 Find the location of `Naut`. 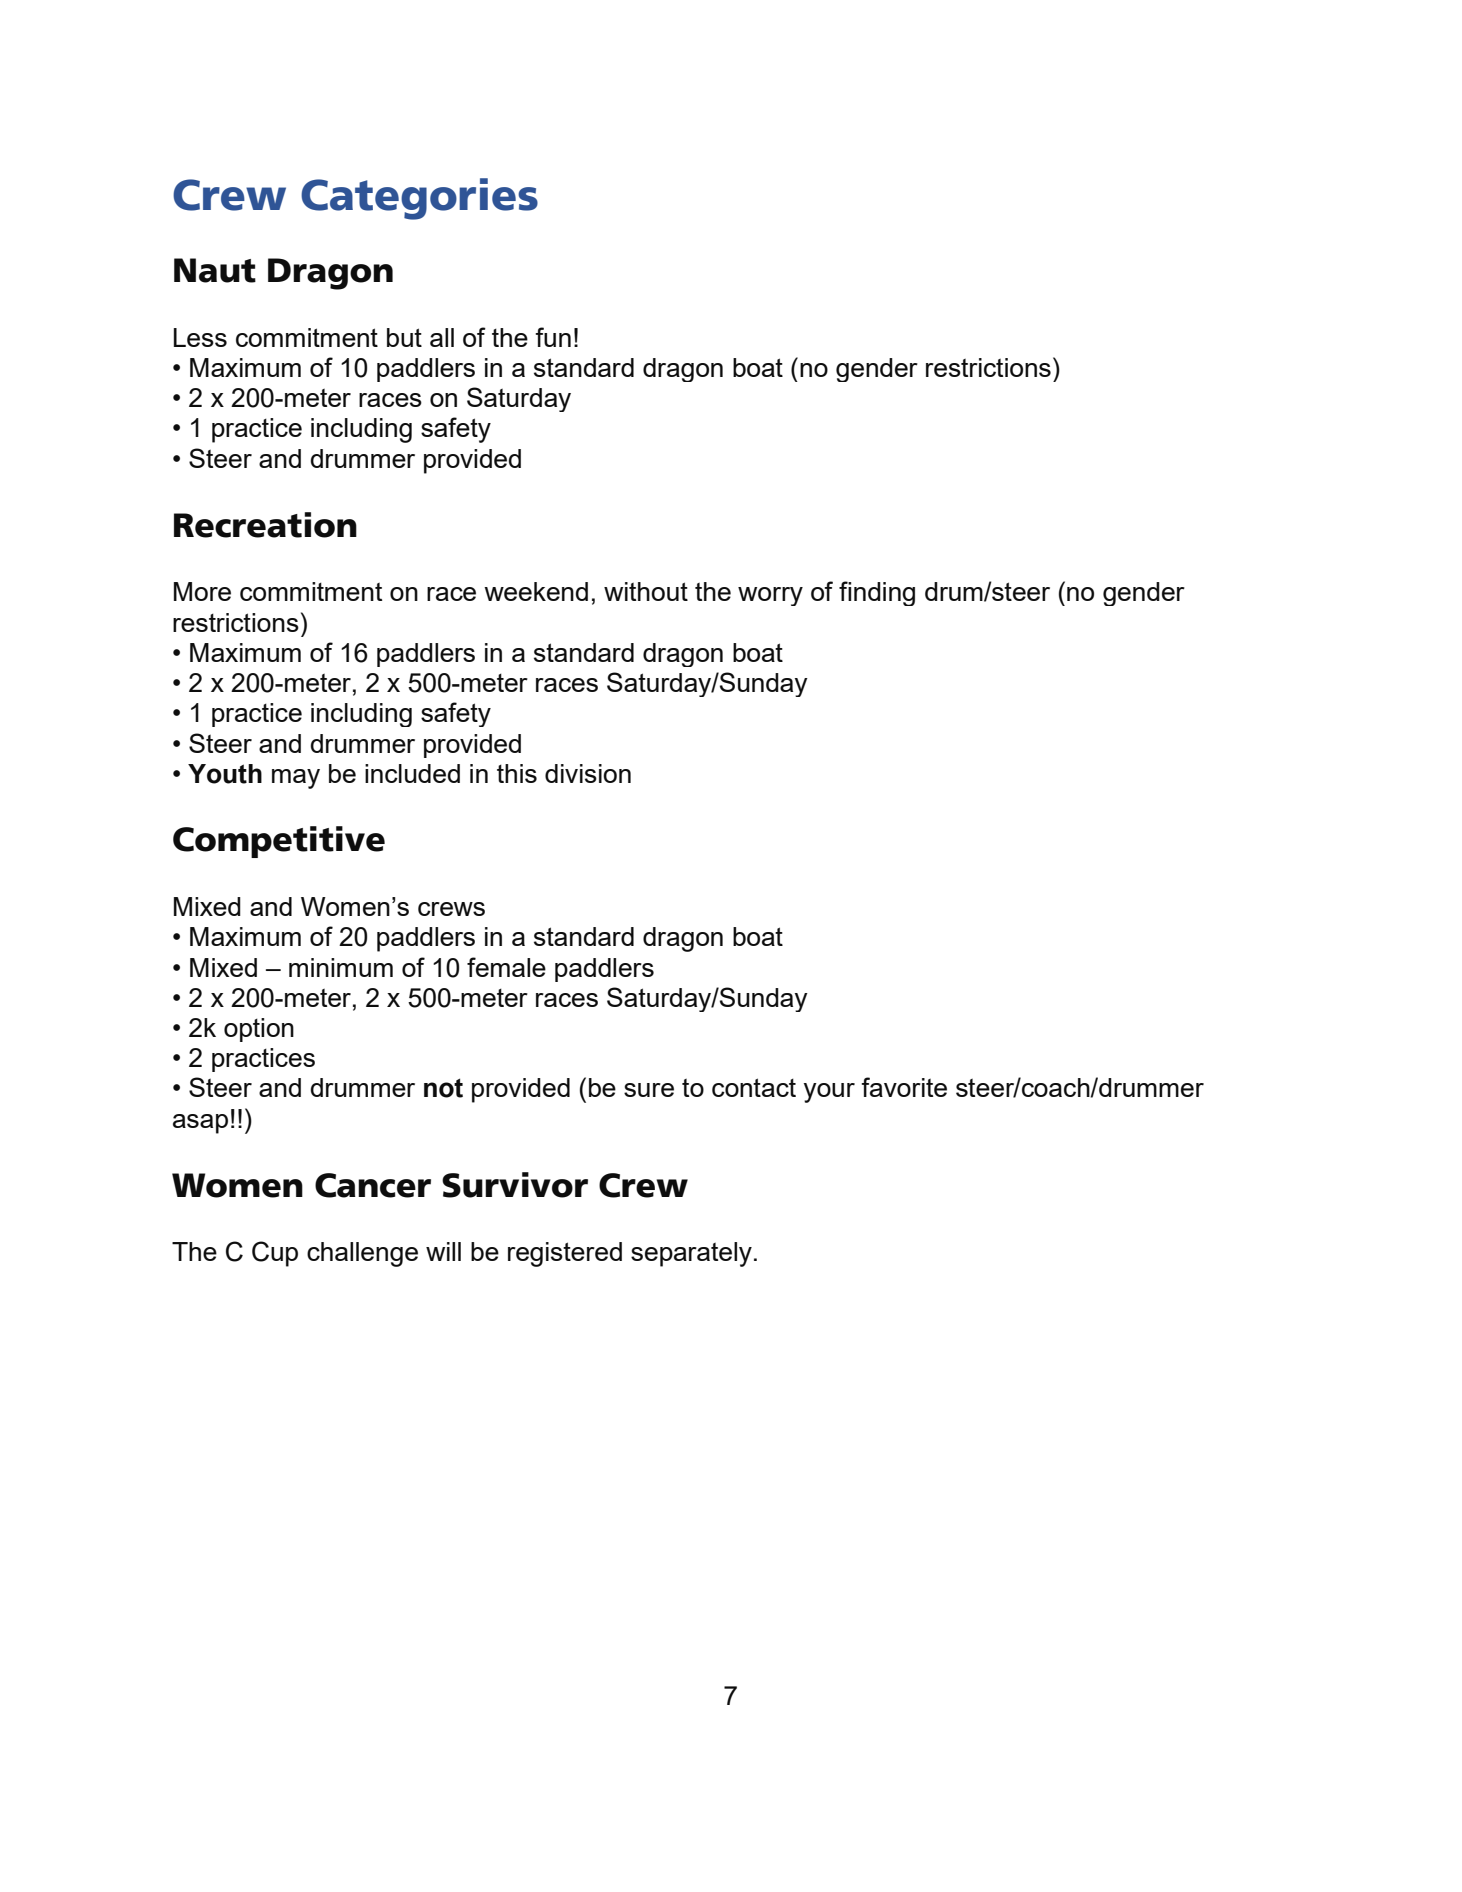

Naut is located at coordinates (215, 270).
